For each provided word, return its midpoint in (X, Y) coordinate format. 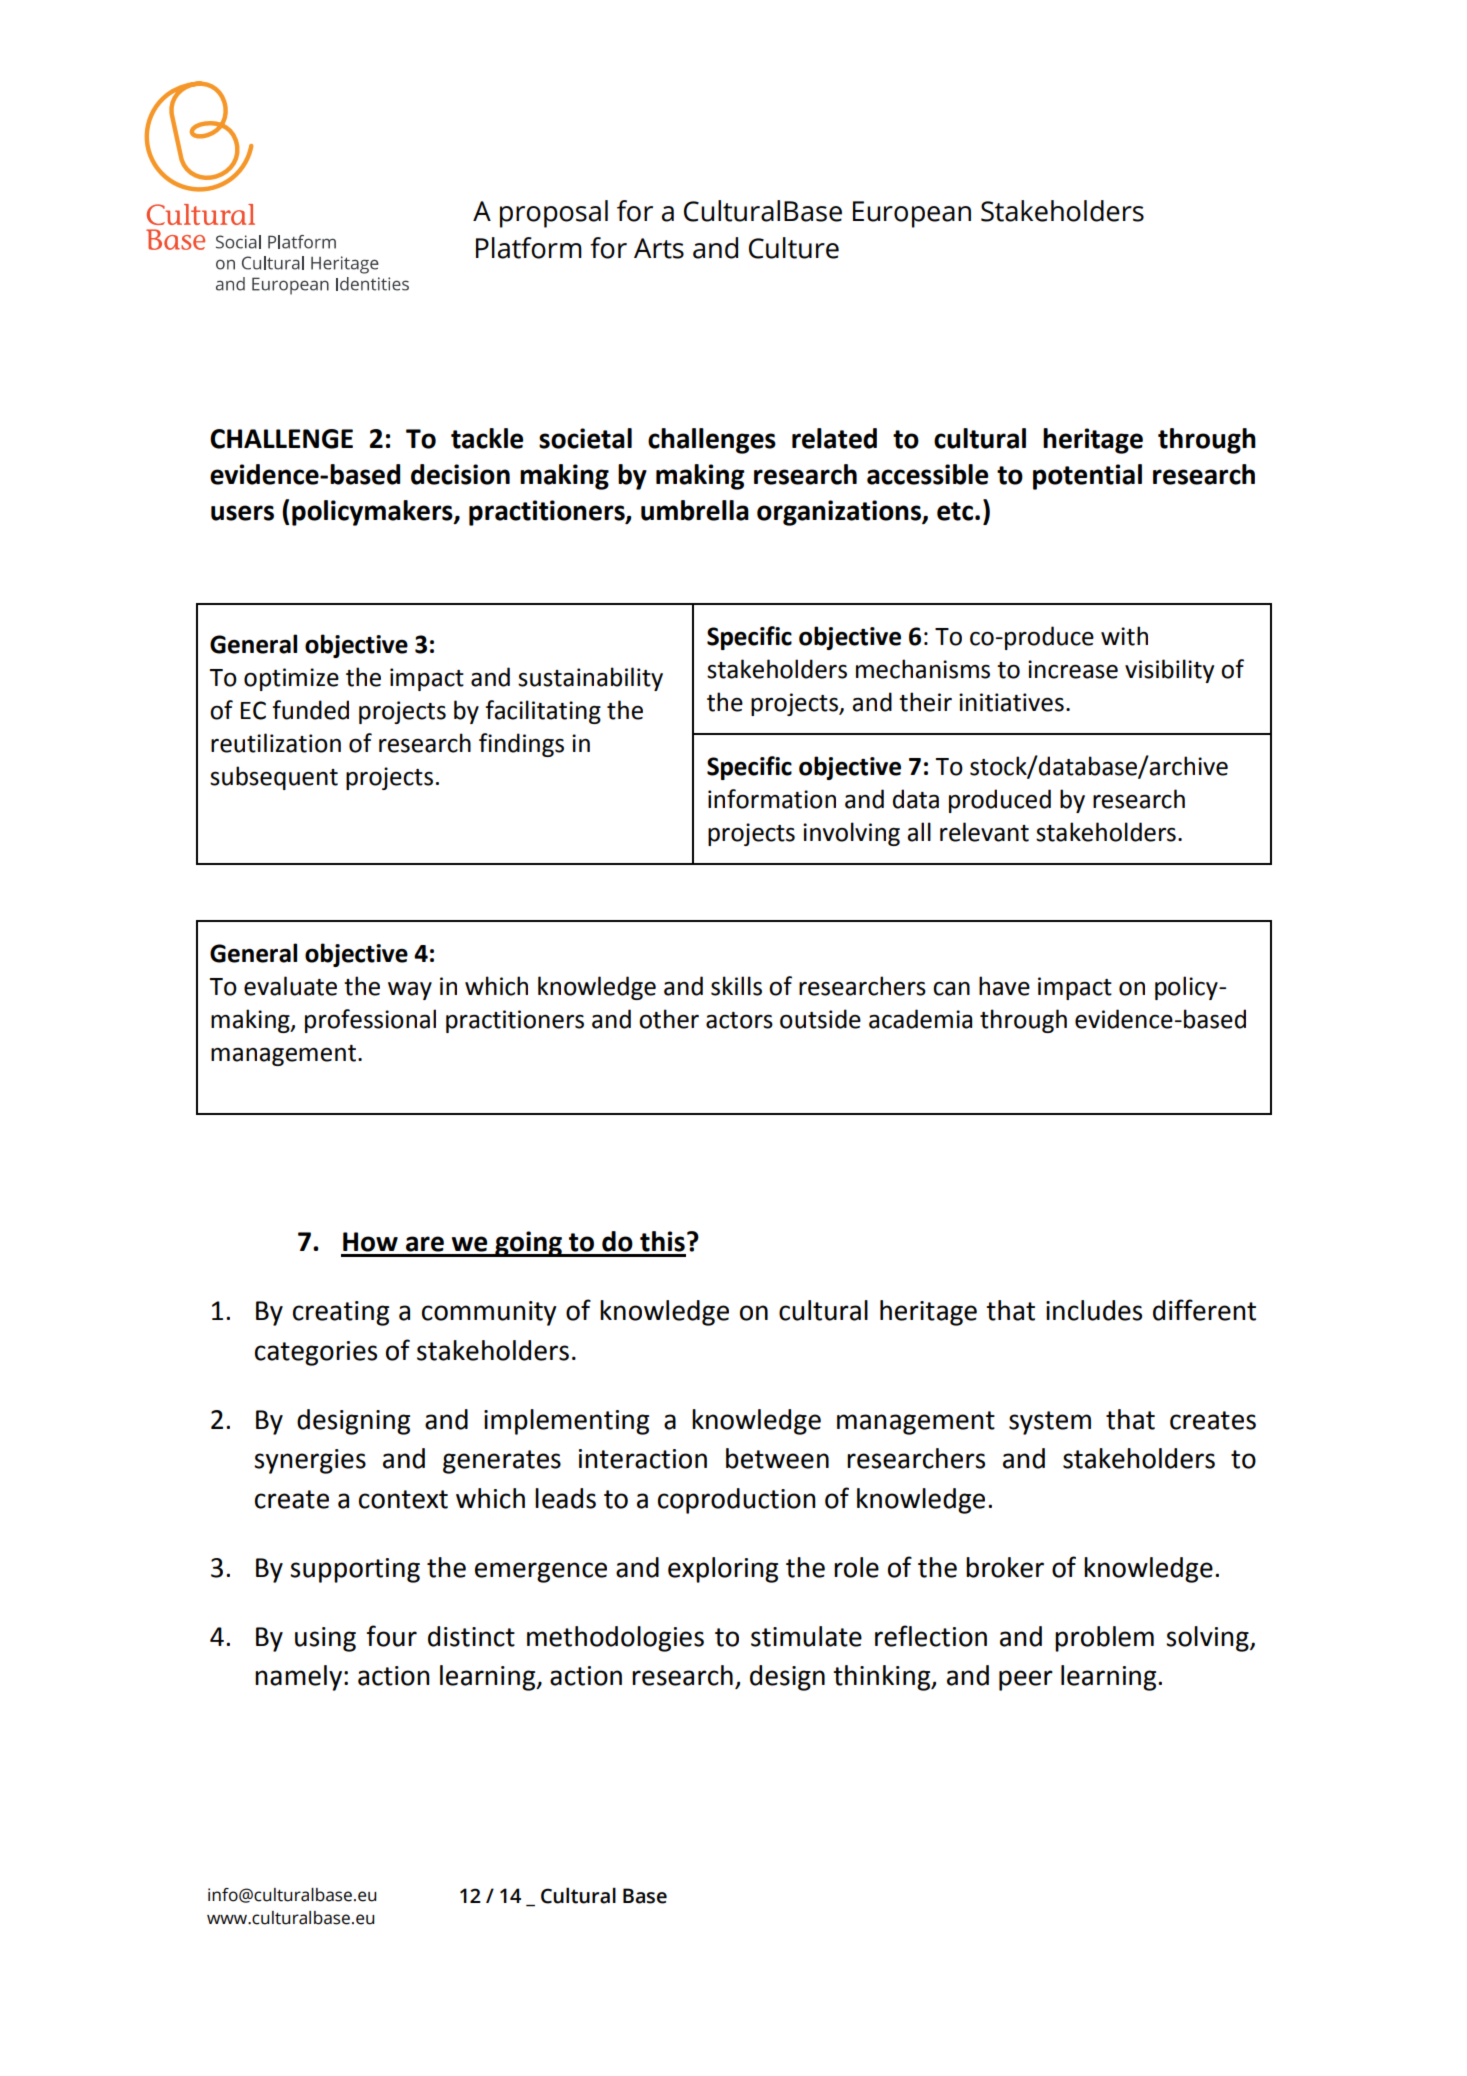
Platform (529, 248)
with (1124, 636)
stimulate (806, 1636)
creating (341, 1313)
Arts (659, 248)
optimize (291, 679)
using (325, 1639)
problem (1104, 1639)
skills (736, 986)
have (1004, 986)
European (912, 214)
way (410, 991)
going (528, 1244)
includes (1094, 1310)
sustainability (590, 679)
